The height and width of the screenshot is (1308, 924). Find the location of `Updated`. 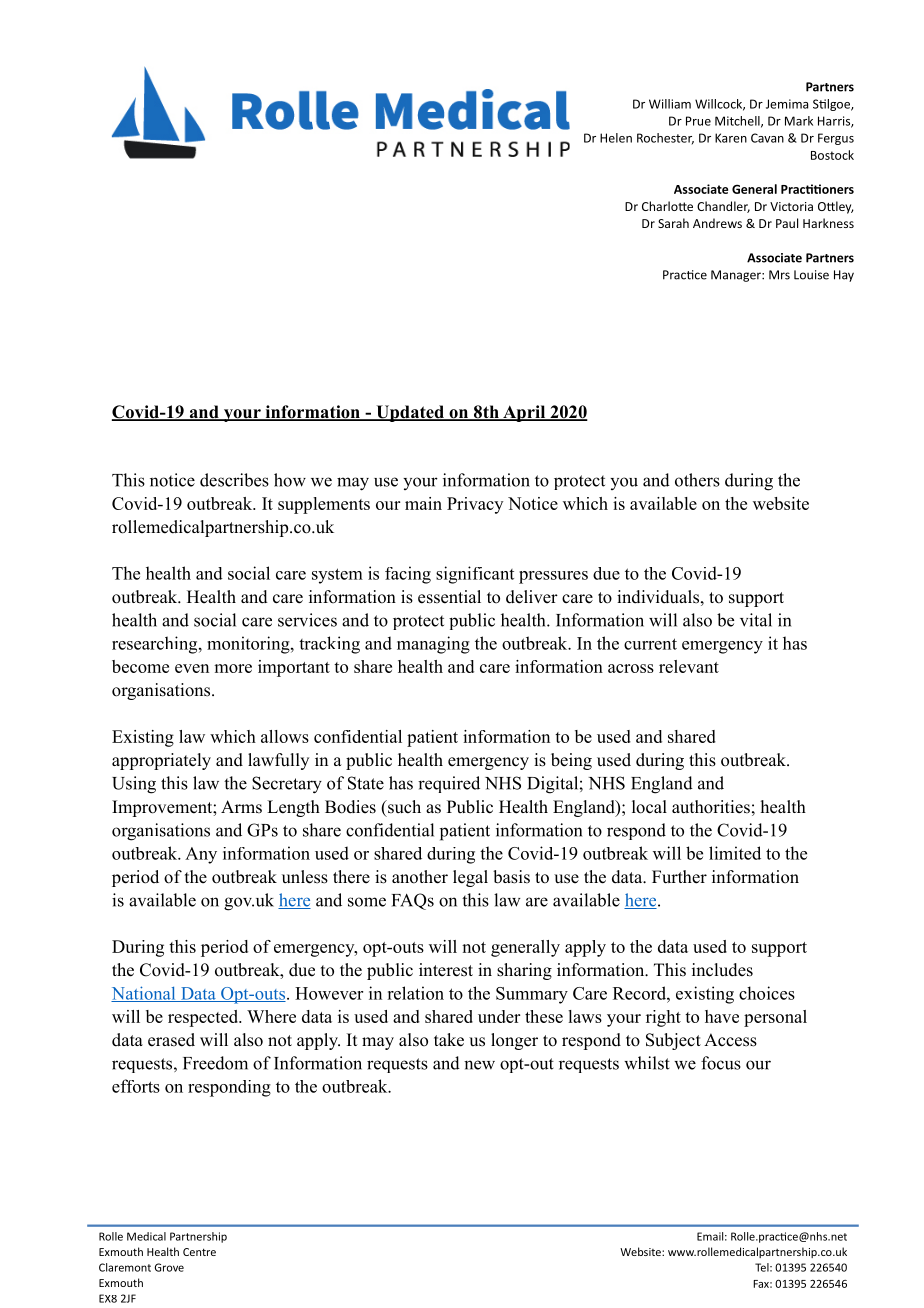

Updated is located at coordinates (410, 413).
